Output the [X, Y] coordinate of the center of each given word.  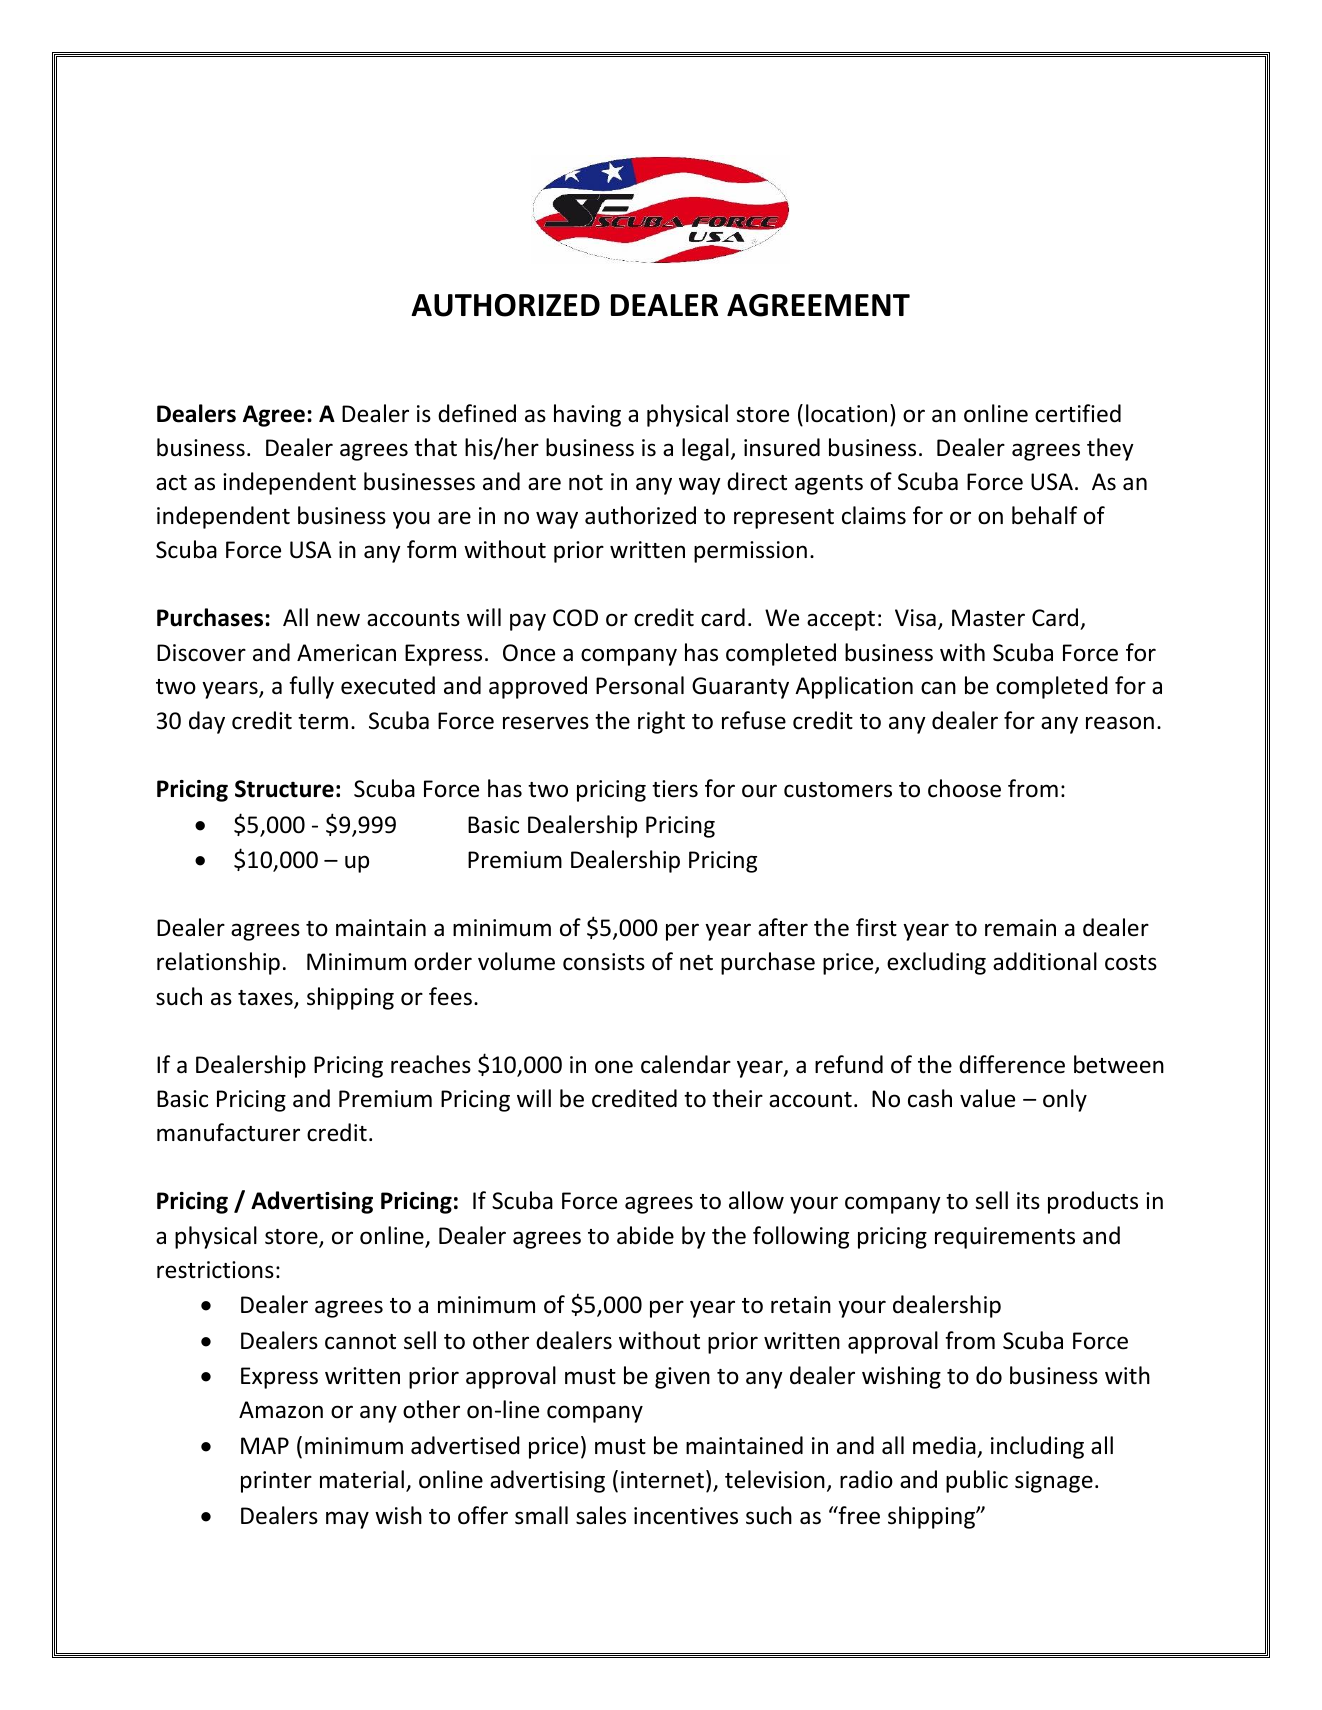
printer [276, 1482]
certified [1078, 413]
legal [705, 449]
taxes [266, 999]
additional [1045, 961]
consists [604, 962]
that [435, 447]
